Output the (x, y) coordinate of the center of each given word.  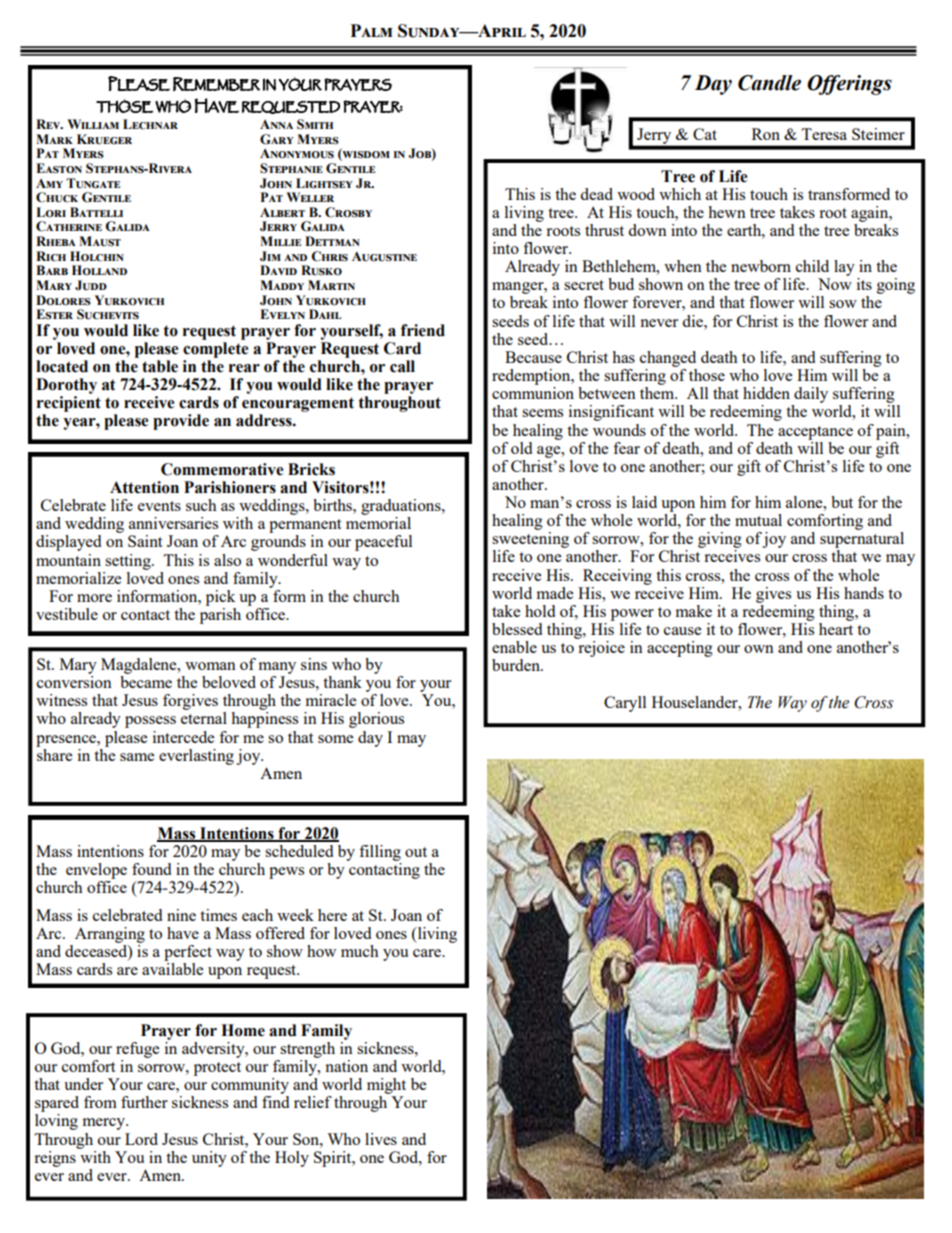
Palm (372, 30)
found (151, 869)
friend (423, 330)
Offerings (849, 85)
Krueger (104, 139)
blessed (517, 629)
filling (380, 853)
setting (129, 562)
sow (843, 304)
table (160, 366)
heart (836, 629)
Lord (141, 1139)
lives (381, 1139)
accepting (680, 649)
